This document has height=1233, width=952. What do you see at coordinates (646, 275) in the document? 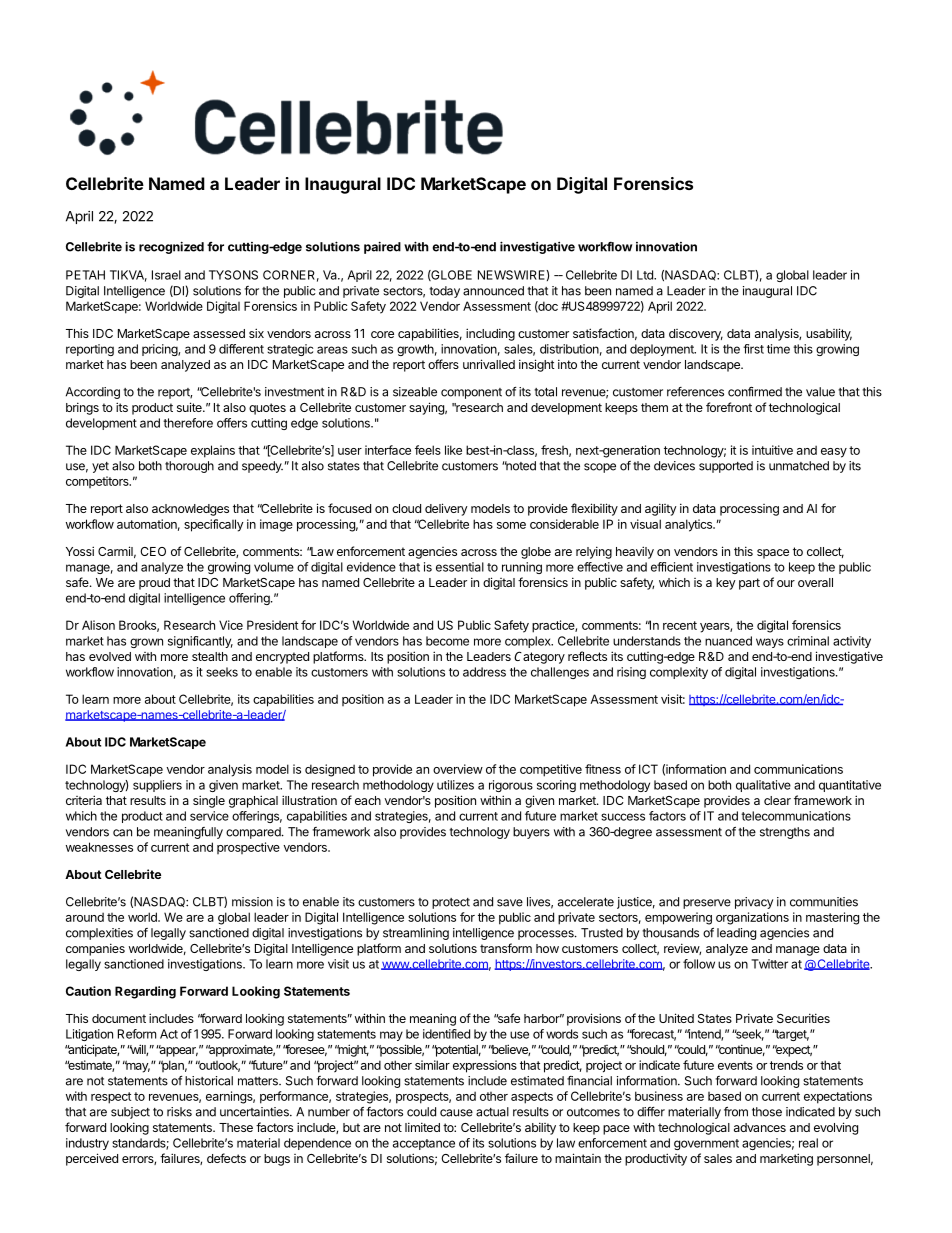
I see `Ltd` at bounding box center [646, 275].
